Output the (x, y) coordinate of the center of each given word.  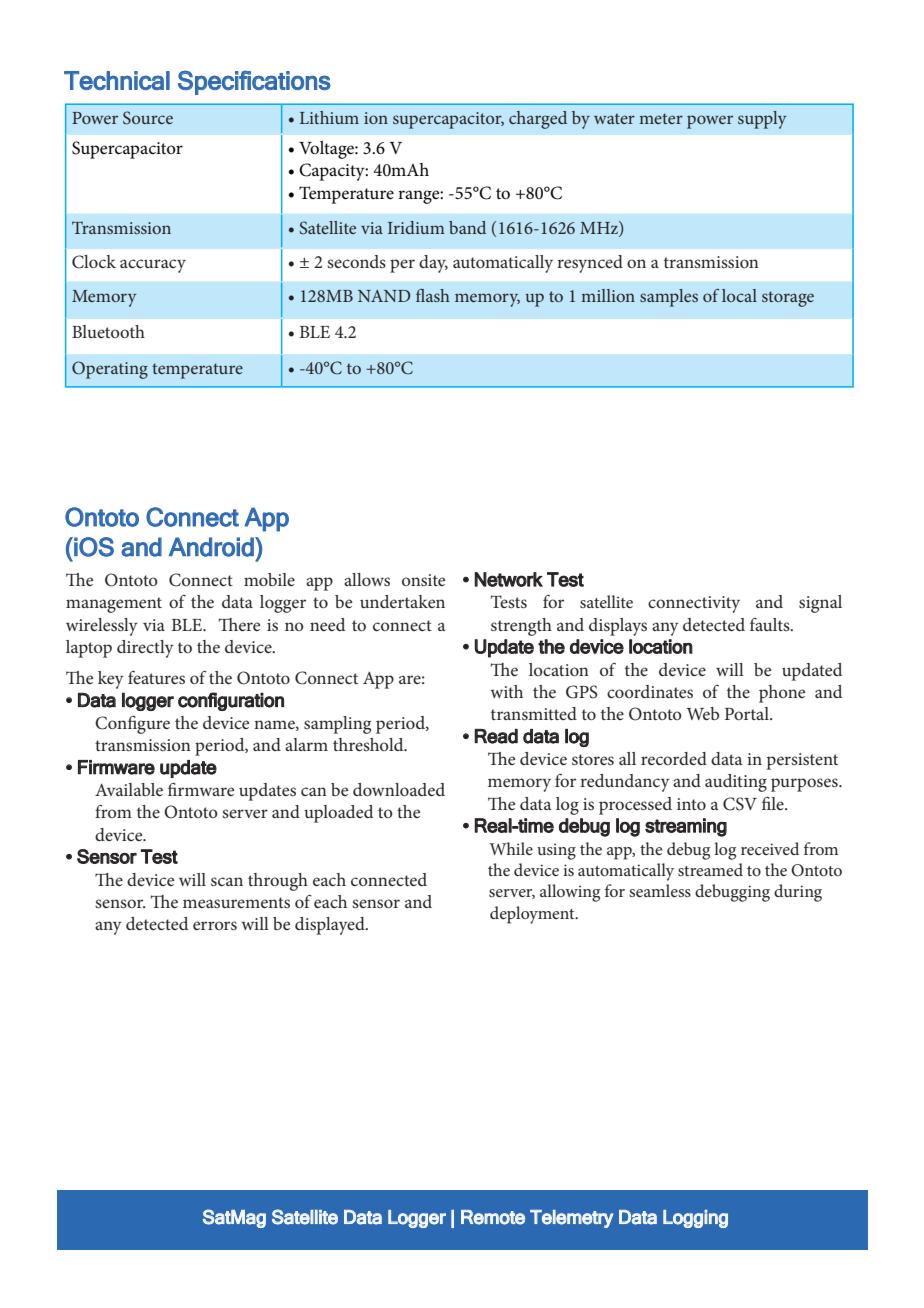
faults (771, 624)
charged (538, 120)
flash (433, 295)
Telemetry (571, 1219)
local (739, 295)
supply (762, 120)
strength (521, 627)
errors (215, 925)
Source (148, 118)
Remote (493, 1217)
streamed (710, 869)
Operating (110, 370)
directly (145, 649)
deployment (533, 915)
